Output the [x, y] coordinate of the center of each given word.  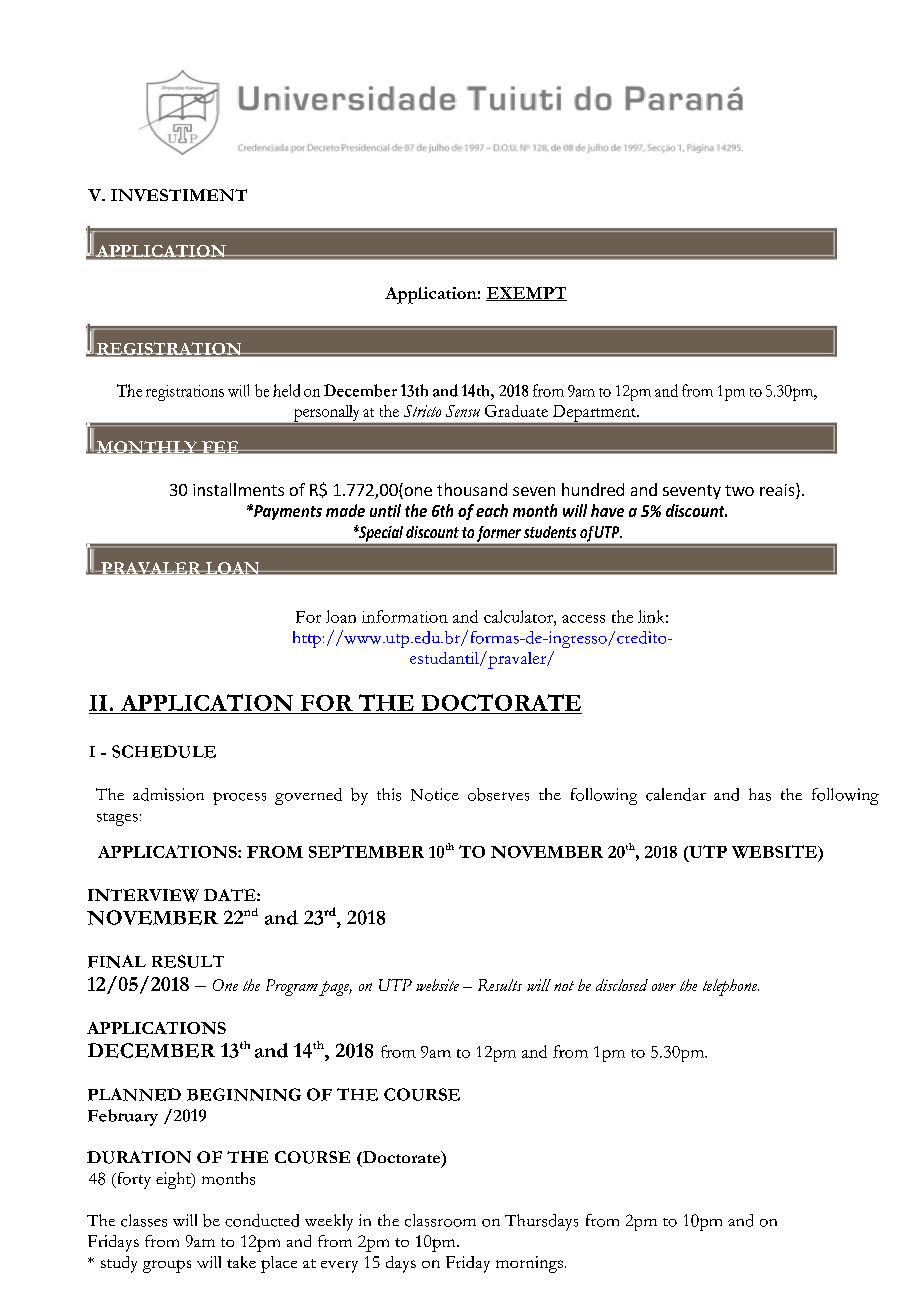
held [286, 390]
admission [168, 794]
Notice [435, 794]
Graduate [516, 411]
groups [167, 1266]
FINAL [117, 961]
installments [238, 489]
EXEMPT [526, 294]
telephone [731, 987]
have [607, 510]
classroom [440, 1220]
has [760, 794]
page [335, 988]
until [385, 510]
